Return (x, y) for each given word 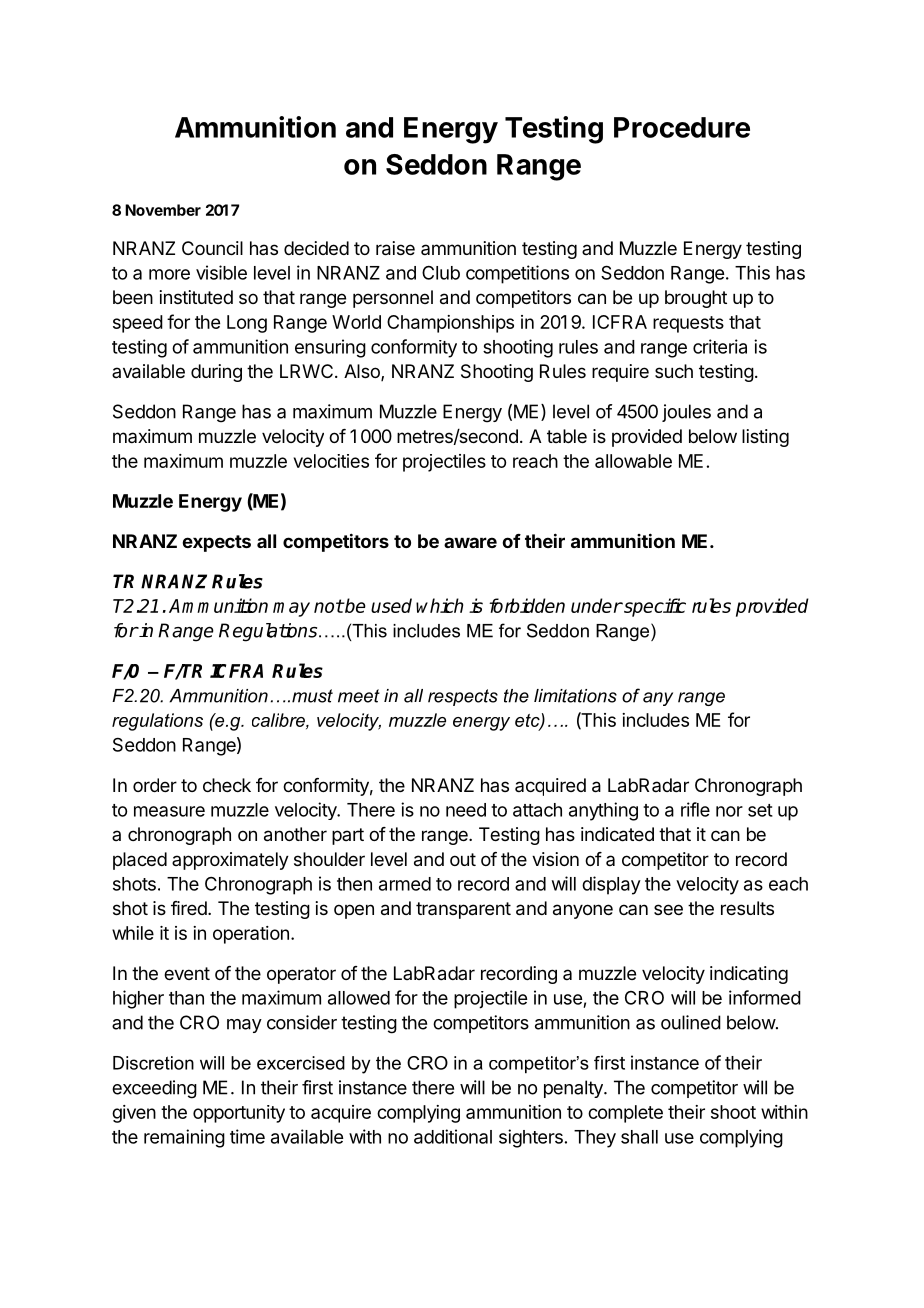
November (163, 210)
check (227, 785)
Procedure (682, 127)
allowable (633, 461)
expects (216, 543)
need (466, 810)
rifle (695, 809)
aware (470, 542)
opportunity (239, 1114)
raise (395, 248)
